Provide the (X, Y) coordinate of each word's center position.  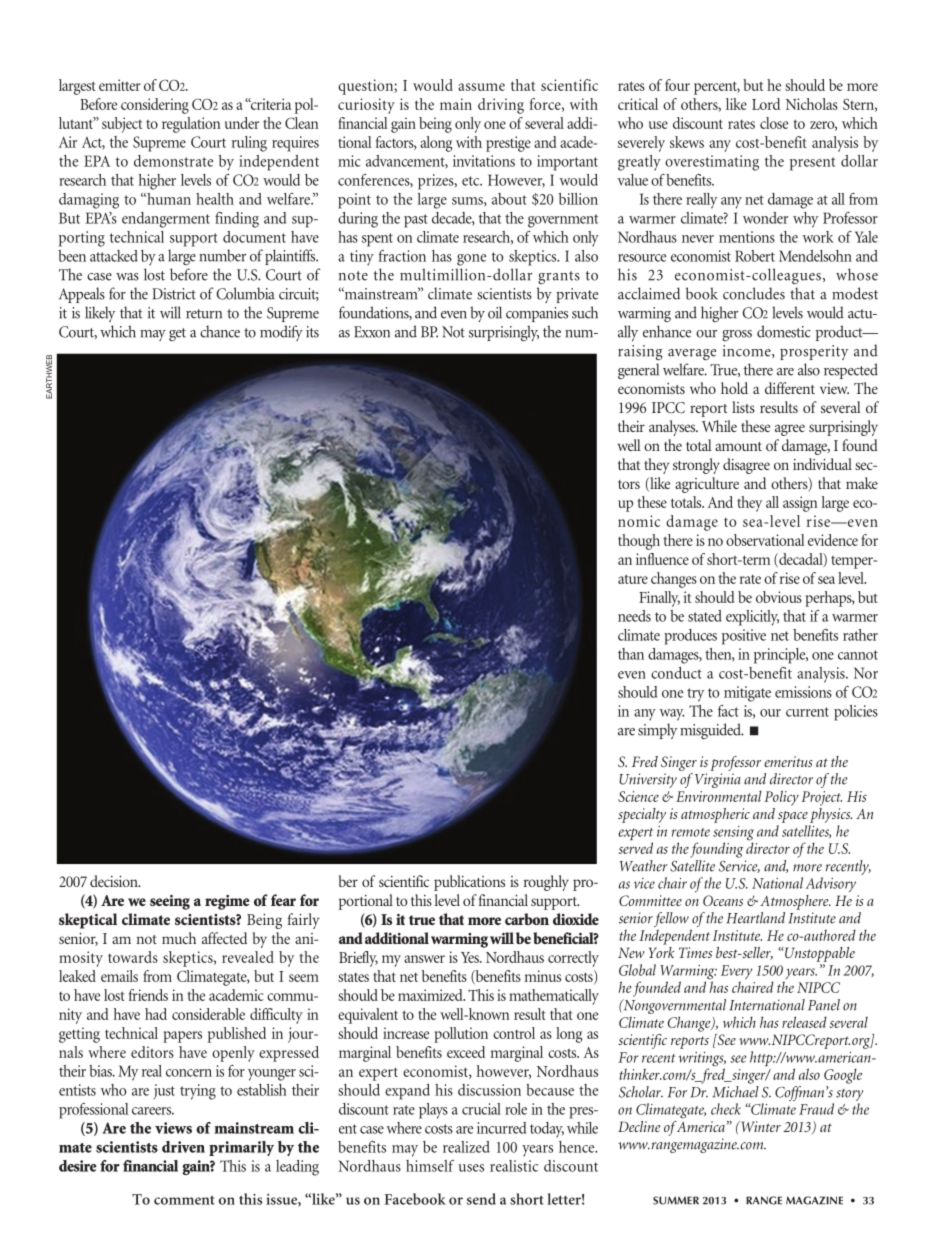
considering (155, 106)
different (790, 388)
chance (220, 331)
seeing (170, 902)
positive (744, 637)
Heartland (755, 918)
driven (183, 1147)
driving (501, 106)
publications (469, 883)
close (774, 123)
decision (115, 881)
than (631, 654)
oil (495, 312)
